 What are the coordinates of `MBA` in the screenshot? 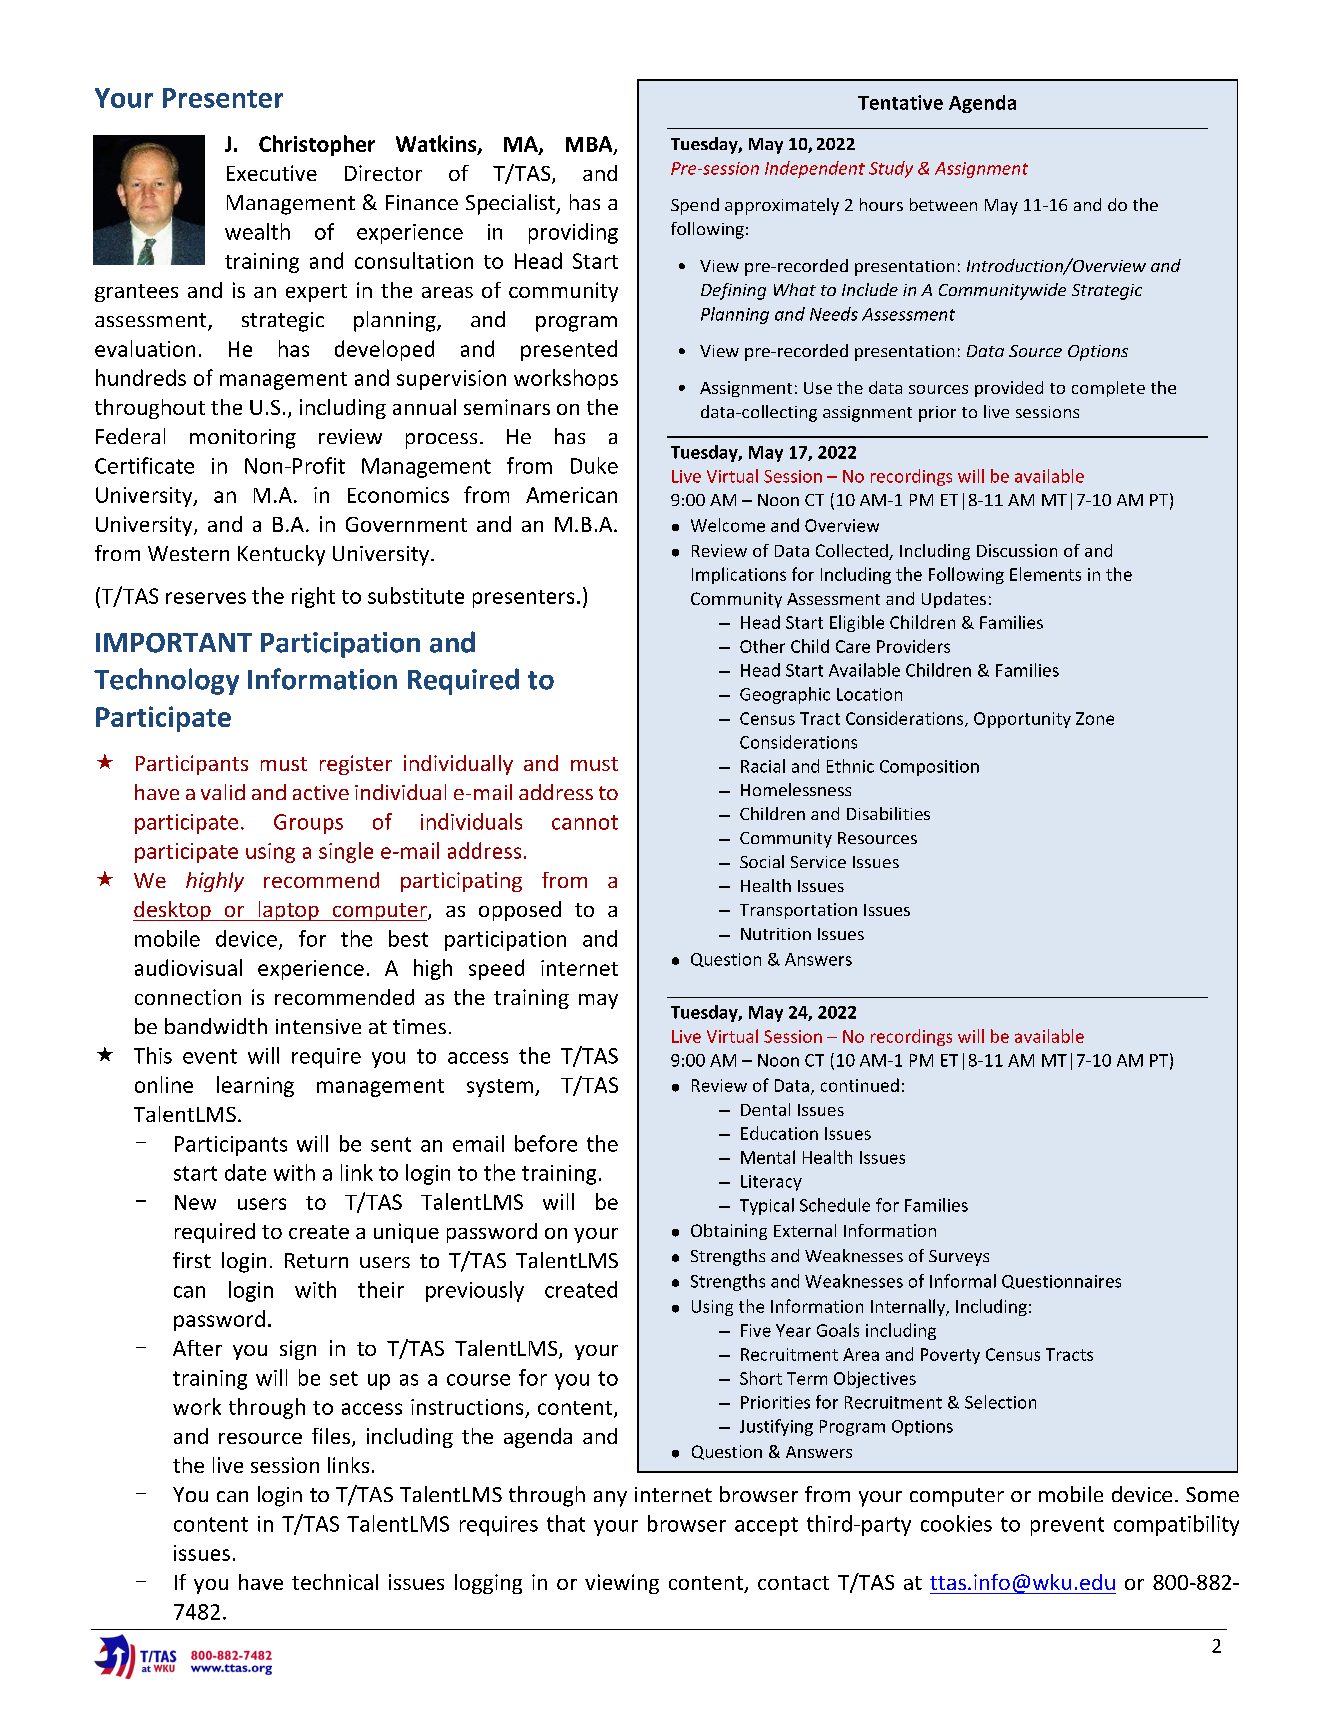 It's located at (590, 145).
